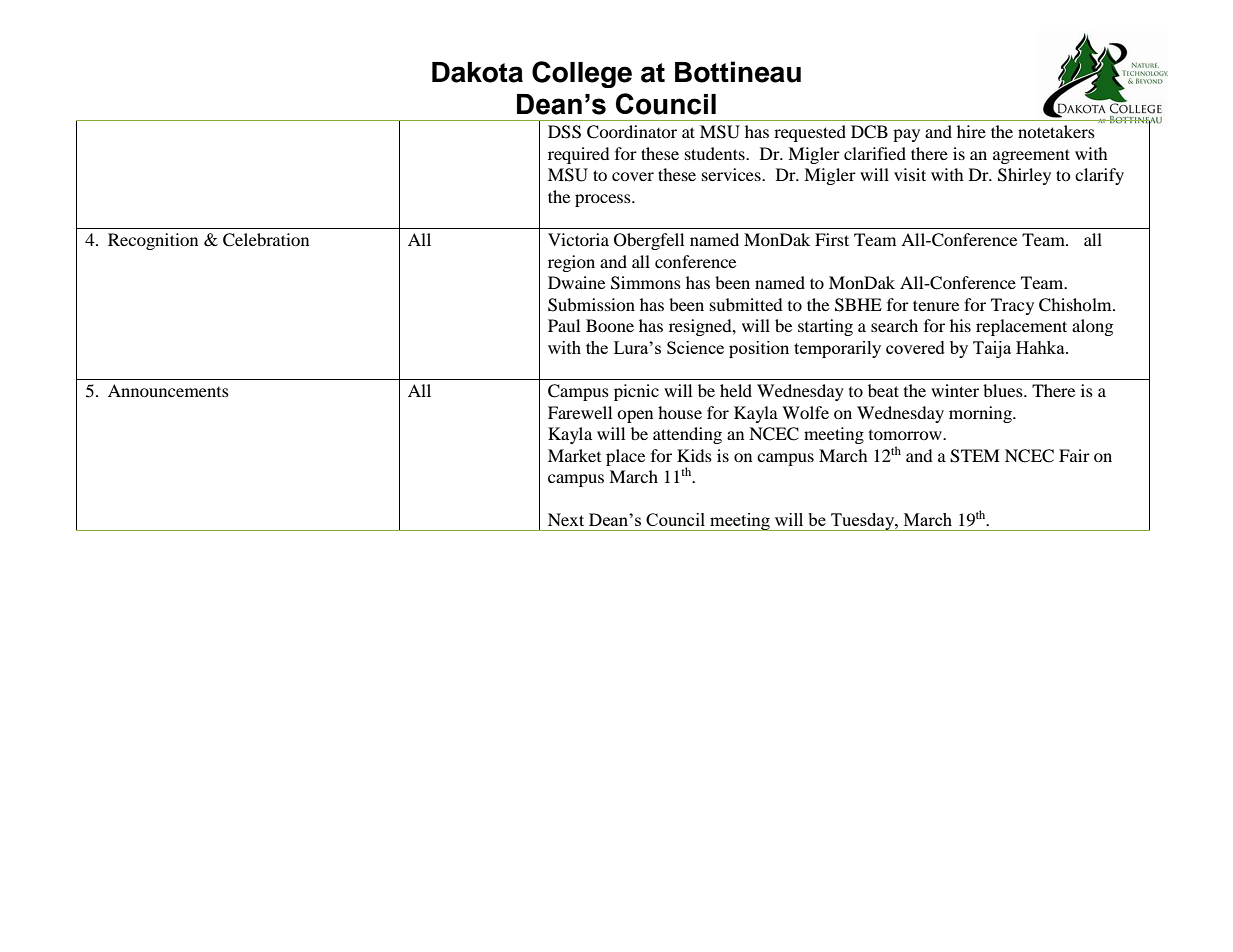  I want to click on Next, so click(566, 519).
